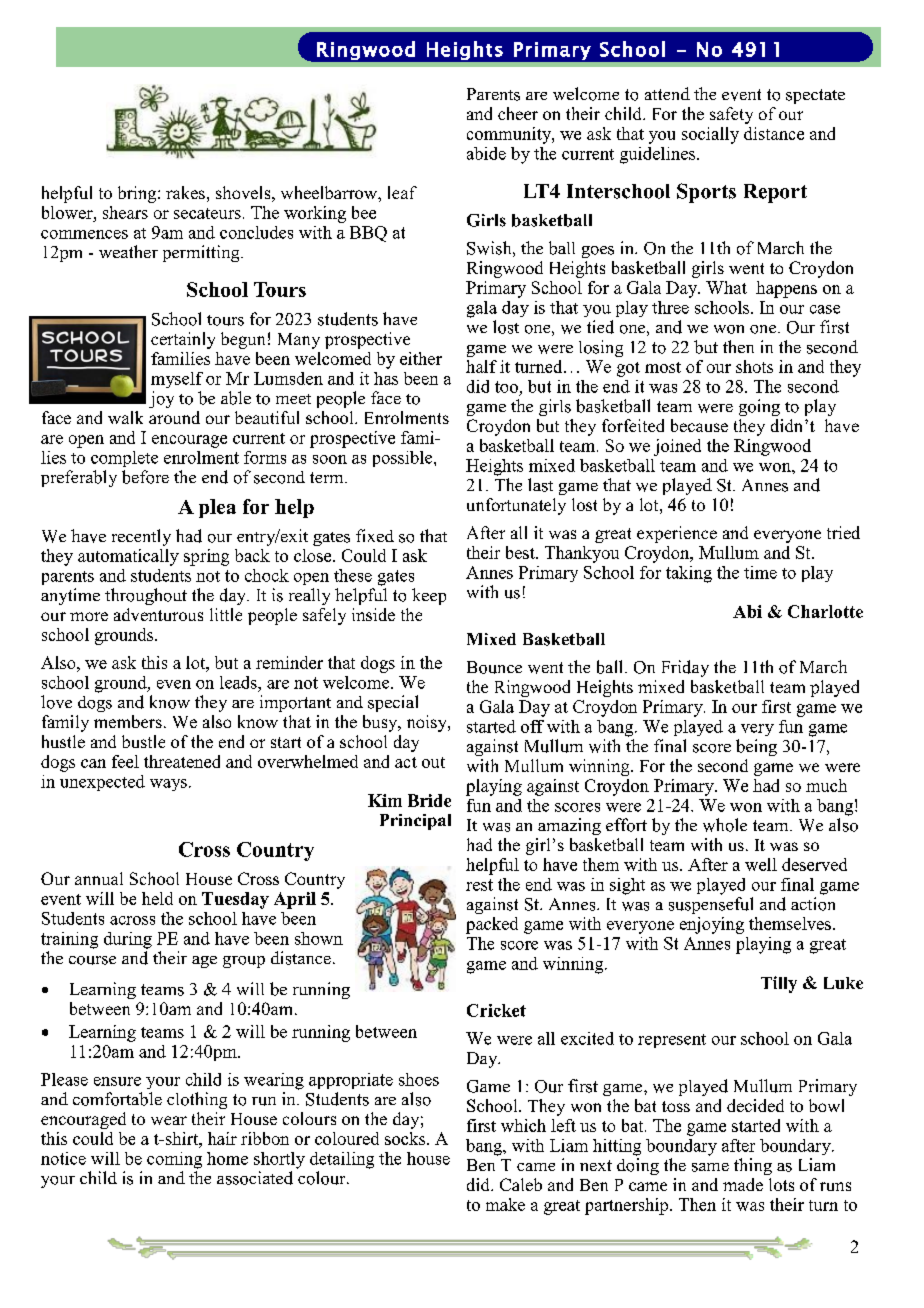  Describe the element at coordinates (731, 115) in the screenshot. I see `safety` at that location.
